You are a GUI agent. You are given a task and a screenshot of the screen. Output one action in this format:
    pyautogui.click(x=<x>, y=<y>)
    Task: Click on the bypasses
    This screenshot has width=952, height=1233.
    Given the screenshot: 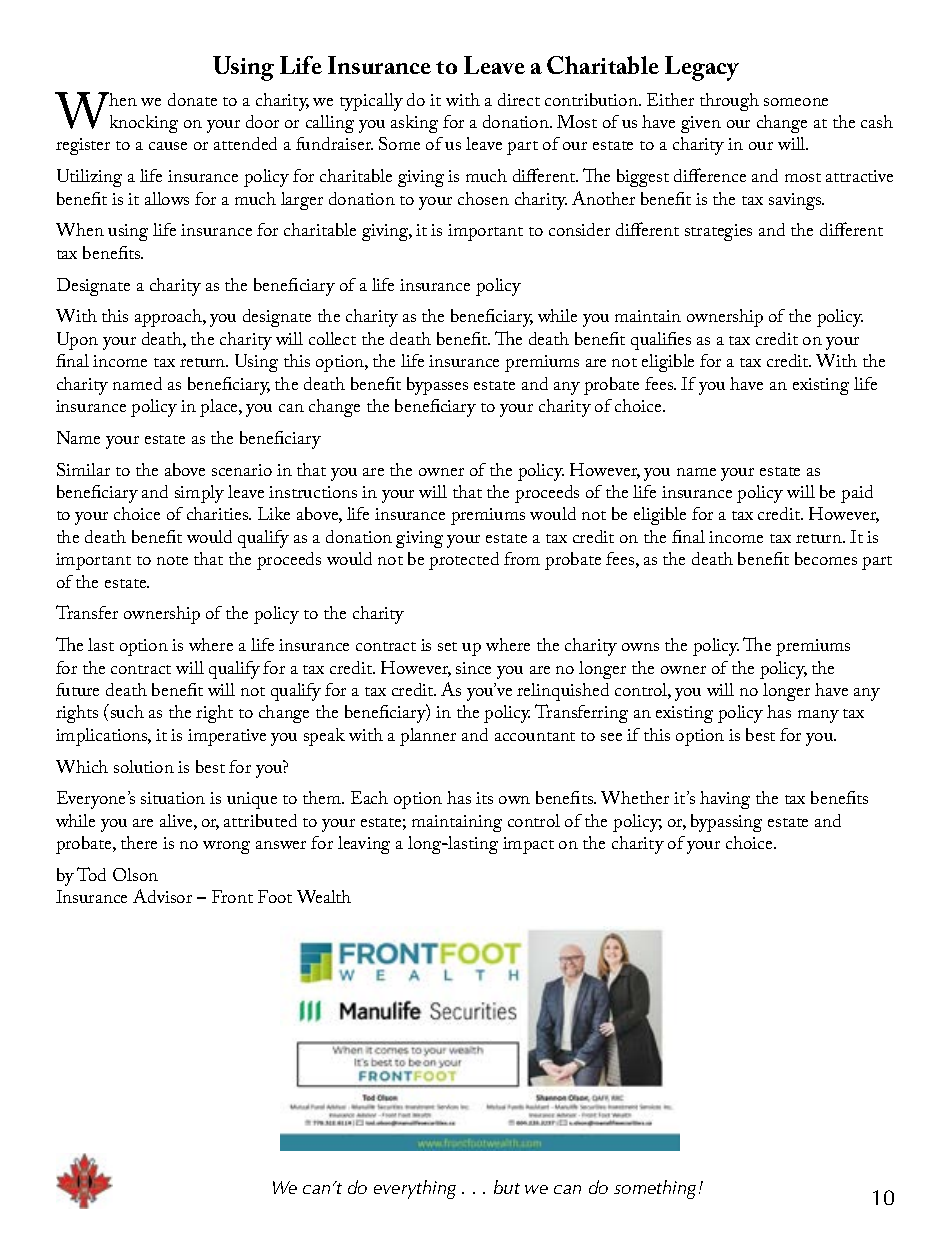 What is the action you would take?
    pyautogui.click(x=437, y=386)
